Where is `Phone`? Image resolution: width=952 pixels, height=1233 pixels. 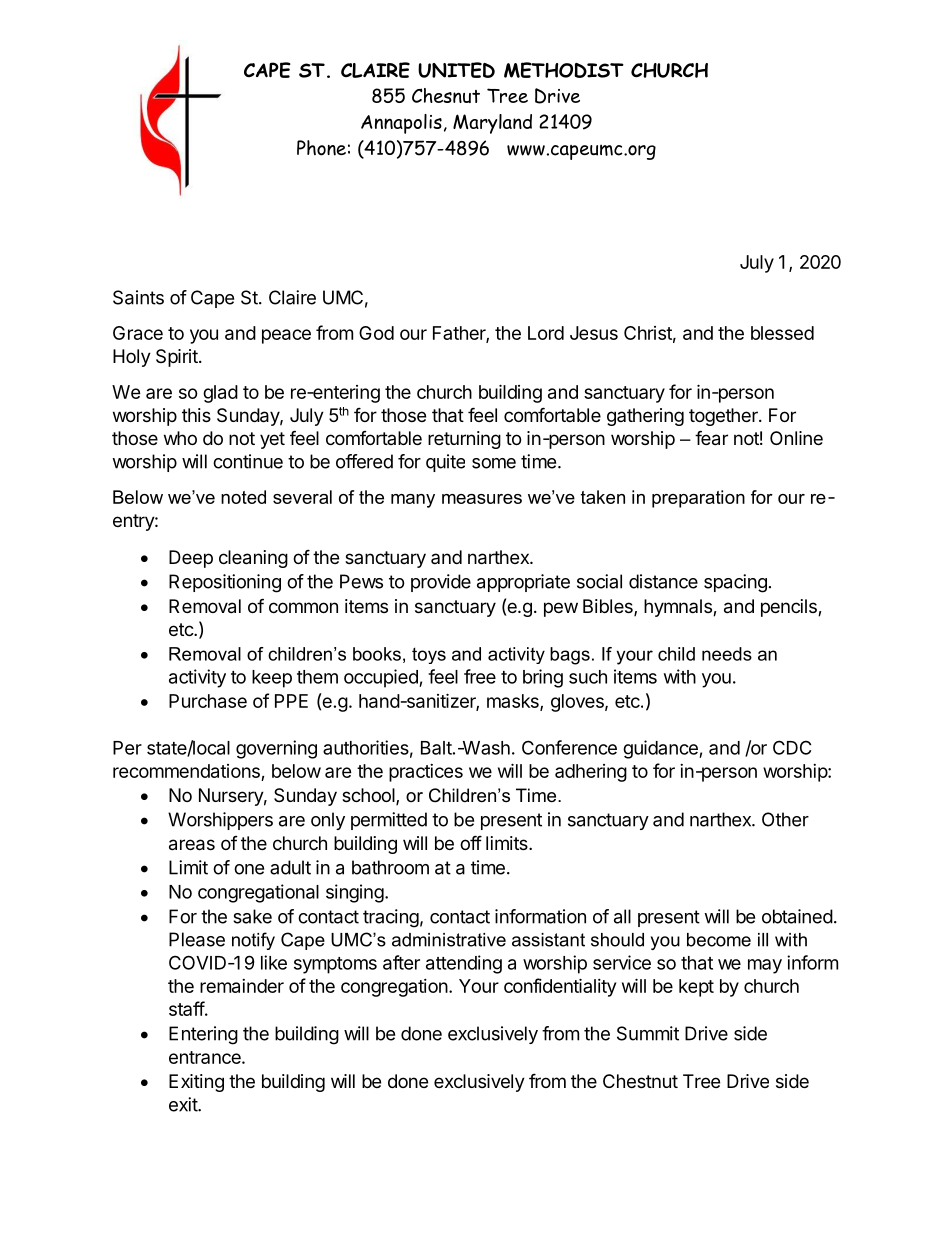
Phone is located at coordinates (321, 148).
